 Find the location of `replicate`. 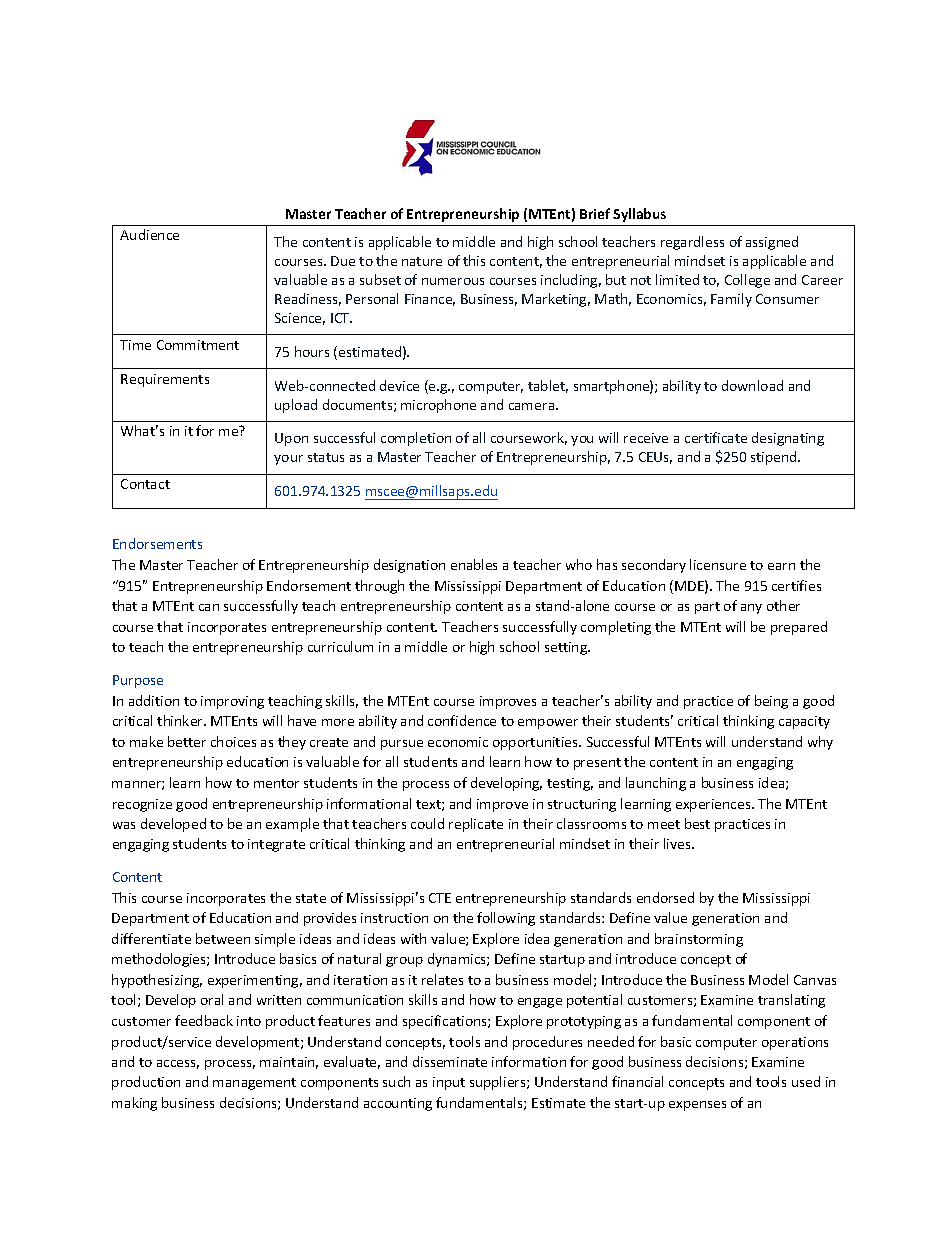

replicate is located at coordinates (476, 825).
